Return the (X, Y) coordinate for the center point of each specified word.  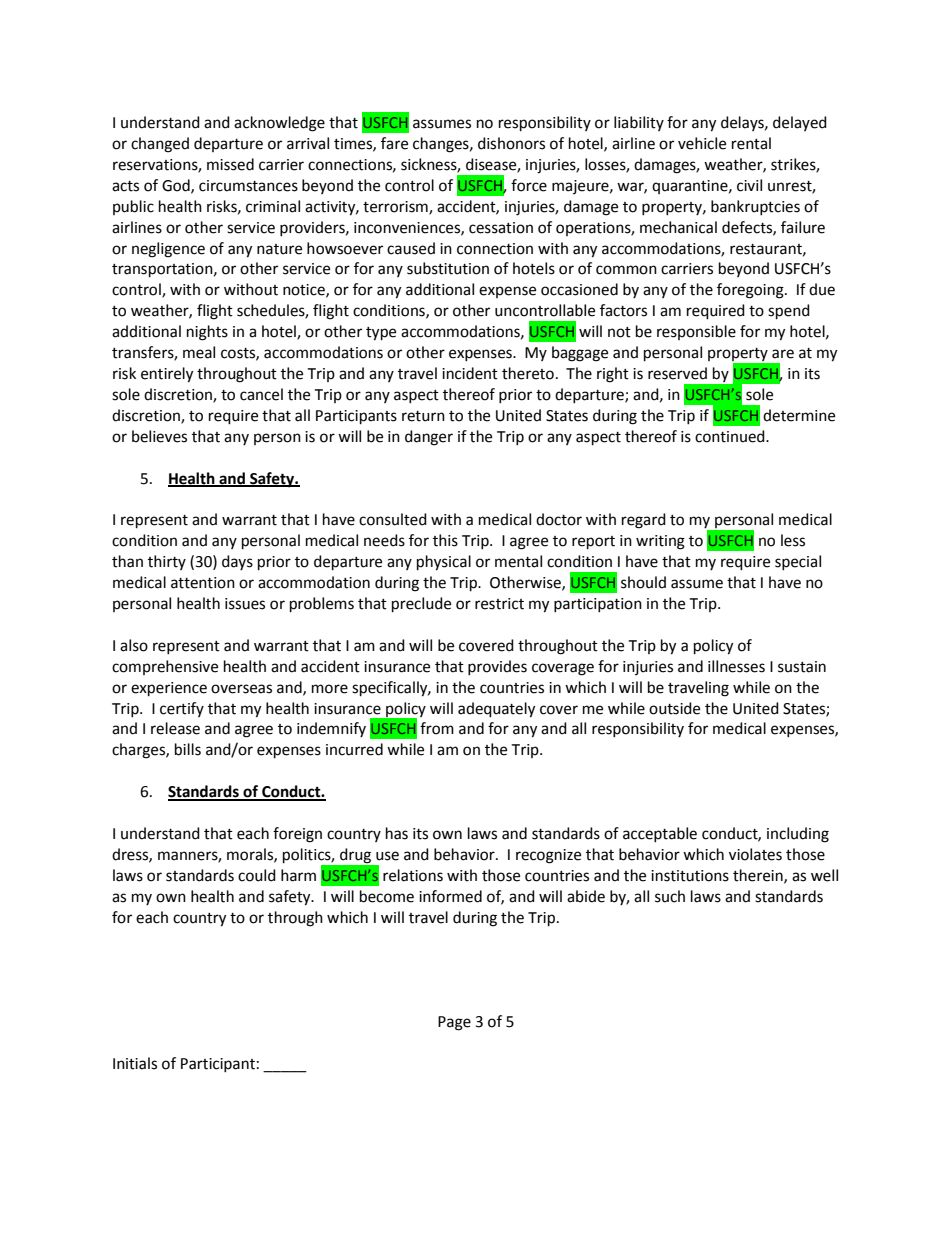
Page (454, 1023)
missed (230, 164)
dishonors (511, 143)
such (670, 896)
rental (751, 143)
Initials (135, 1063)
